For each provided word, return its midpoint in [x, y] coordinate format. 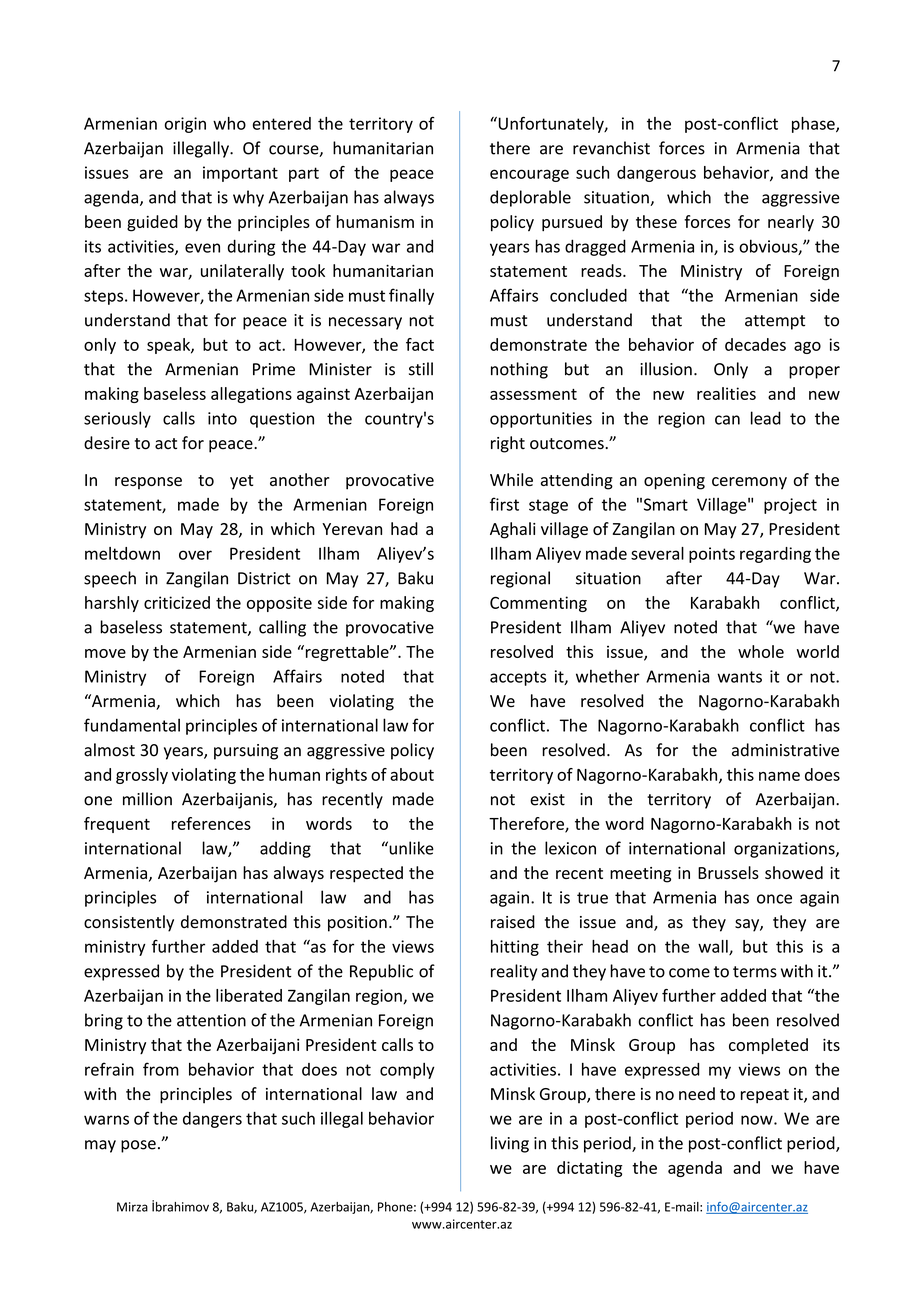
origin [185, 125]
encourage [529, 175]
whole [761, 651]
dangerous [656, 174]
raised [513, 922]
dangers [212, 1120]
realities [726, 393]
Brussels [728, 872]
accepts [518, 678]
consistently [129, 923]
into [222, 418]
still [421, 369]
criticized [177, 602]
